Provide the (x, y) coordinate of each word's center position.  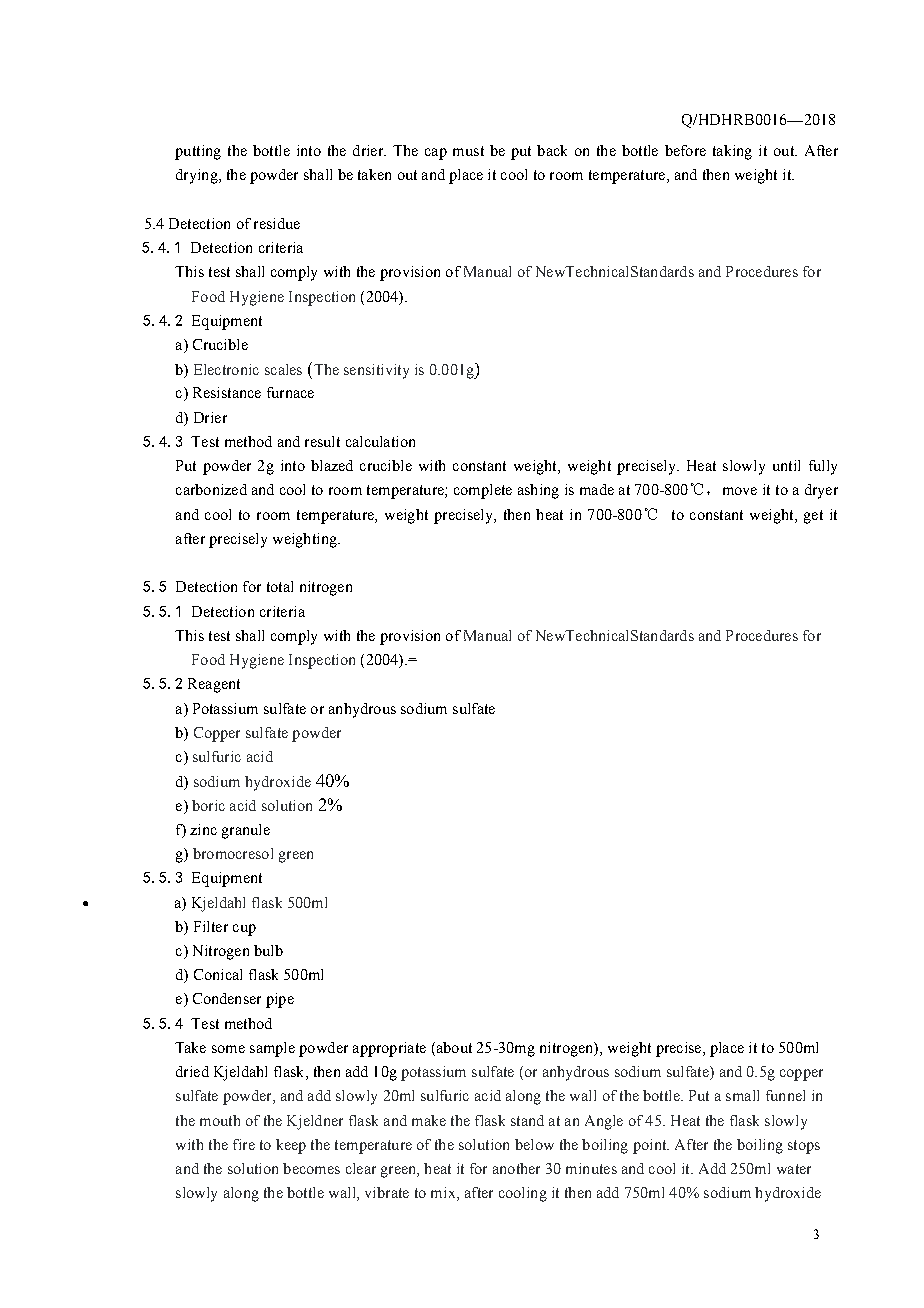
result (322, 441)
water (794, 1169)
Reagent (214, 685)
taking (732, 152)
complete (483, 491)
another (516, 1168)
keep (291, 1146)
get (813, 517)
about (453, 1047)
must (468, 151)
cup (244, 930)
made (597, 489)
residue (277, 223)
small (742, 1095)
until (786, 465)
